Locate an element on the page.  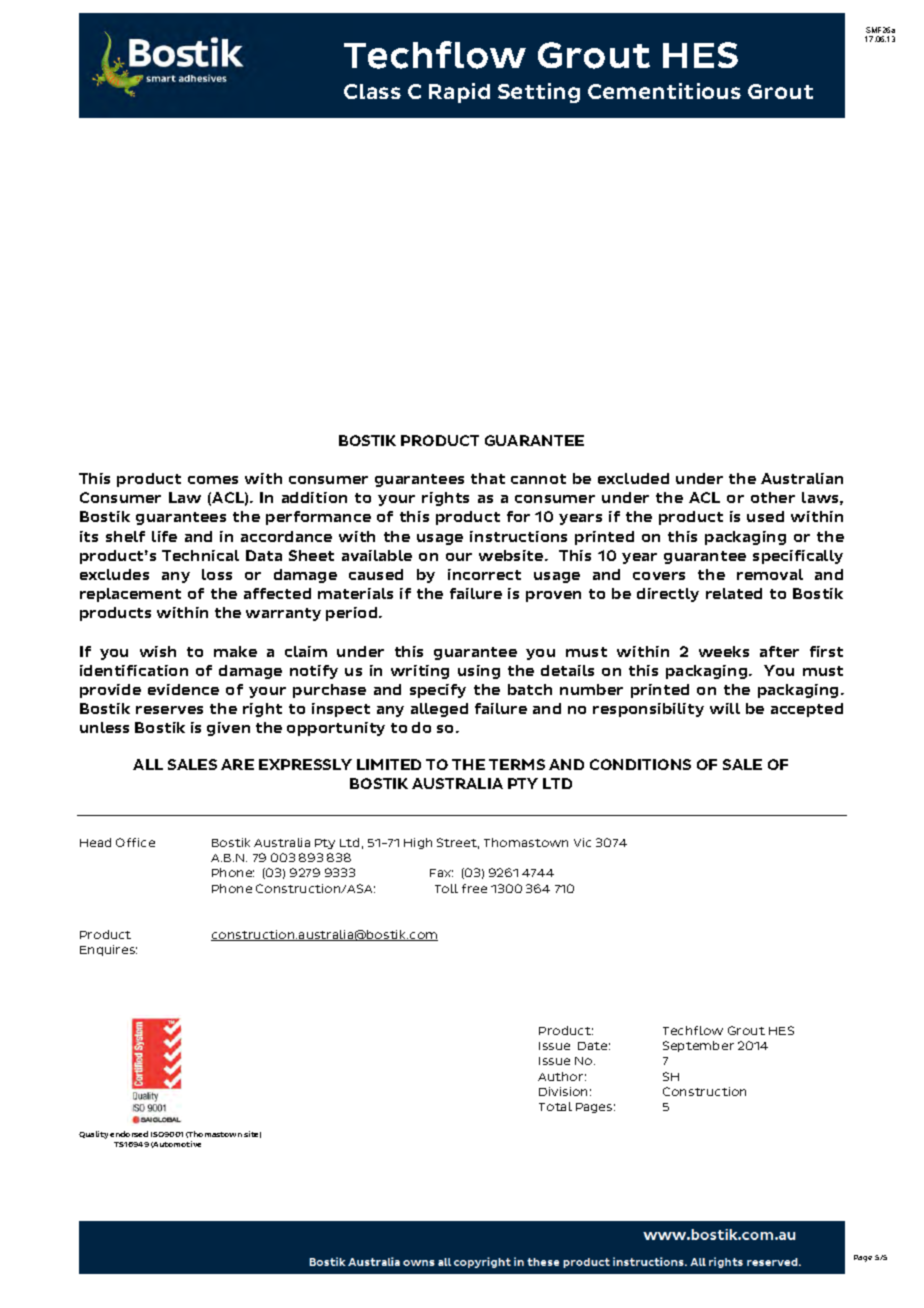
Rapid is located at coordinates (459, 93).
